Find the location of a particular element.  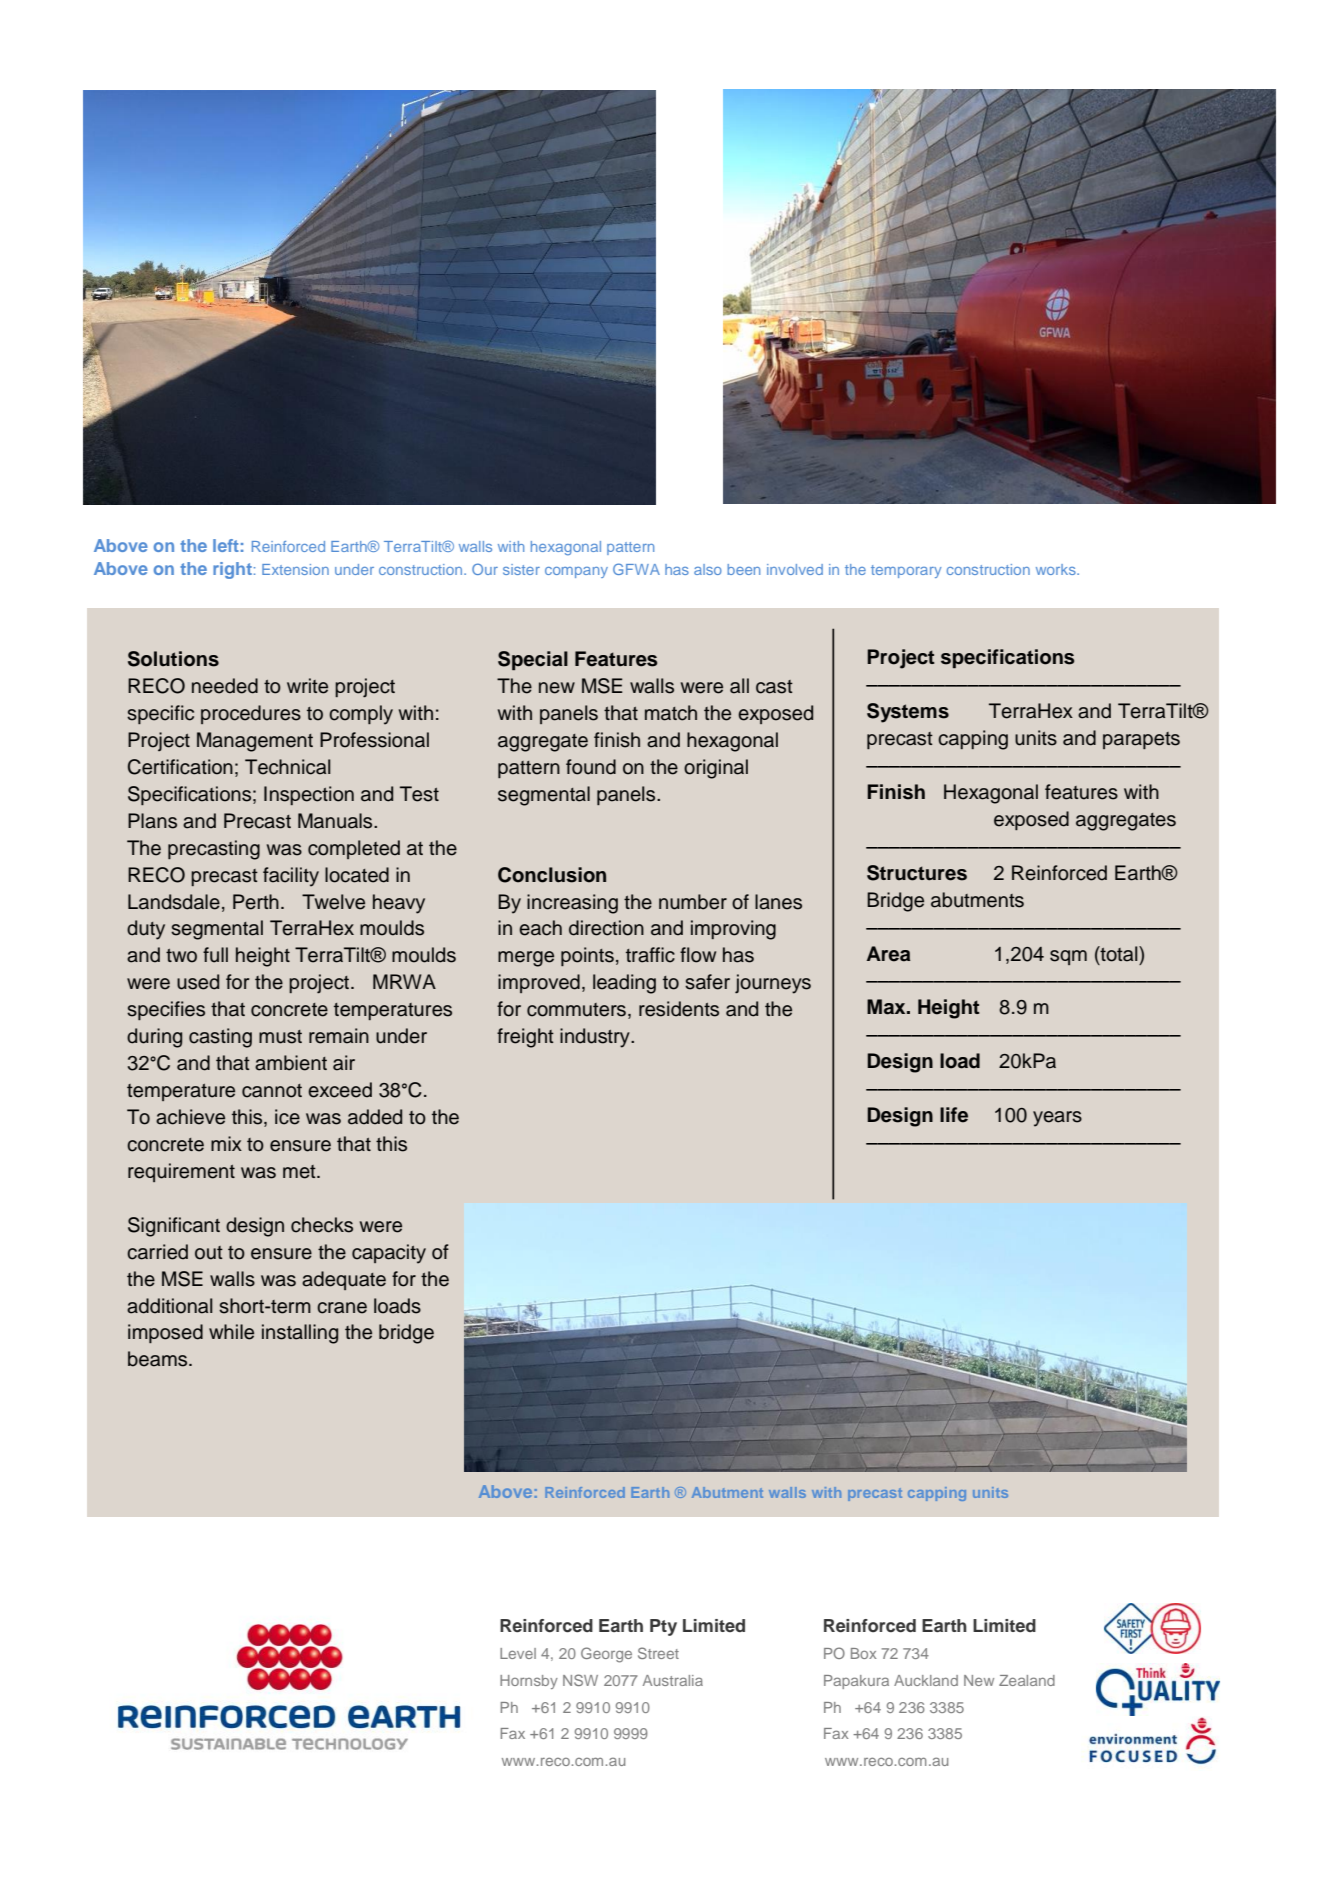

also is located at coordinates (708, 569).
